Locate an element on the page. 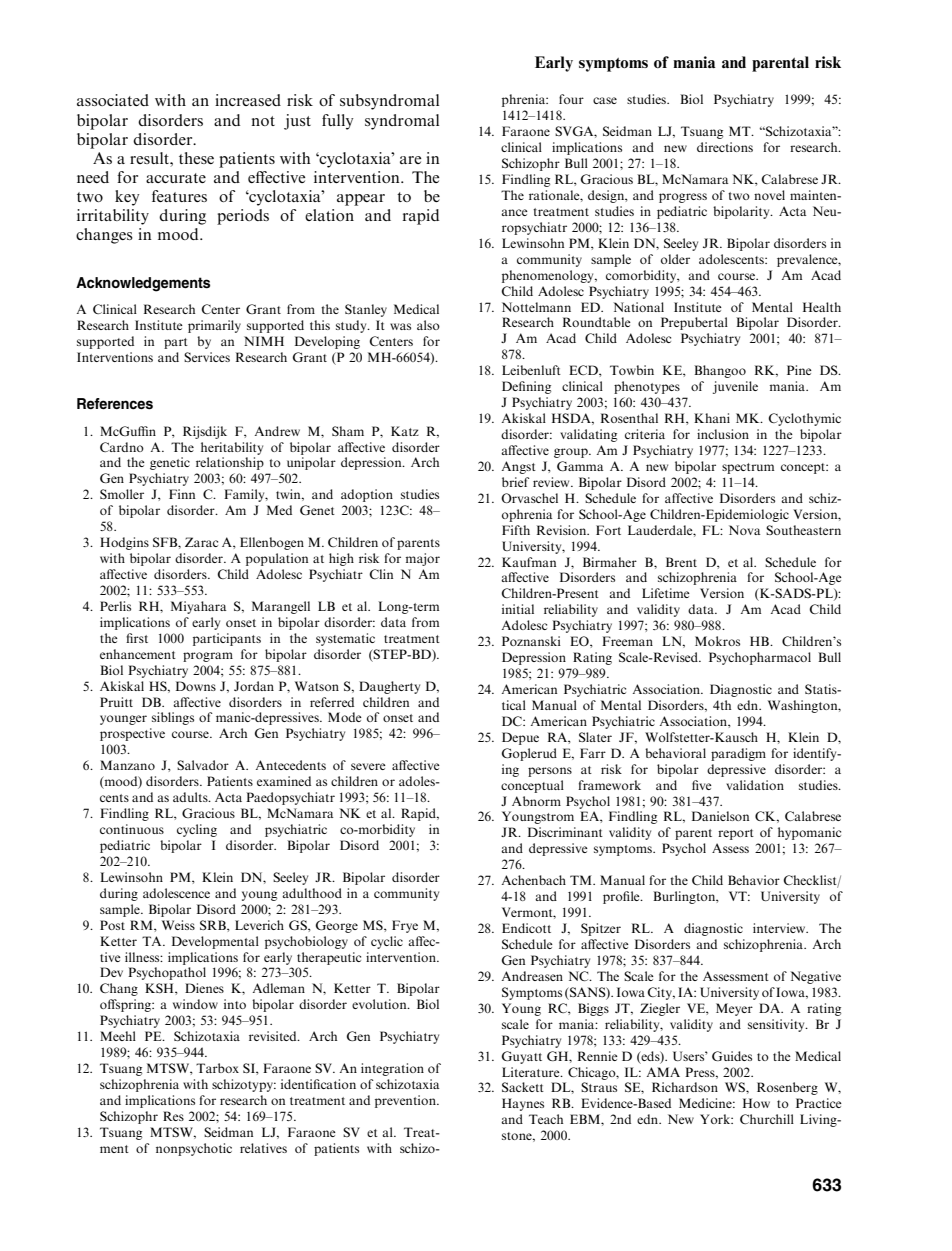  Perlis is located at coordinates (115, 606).
